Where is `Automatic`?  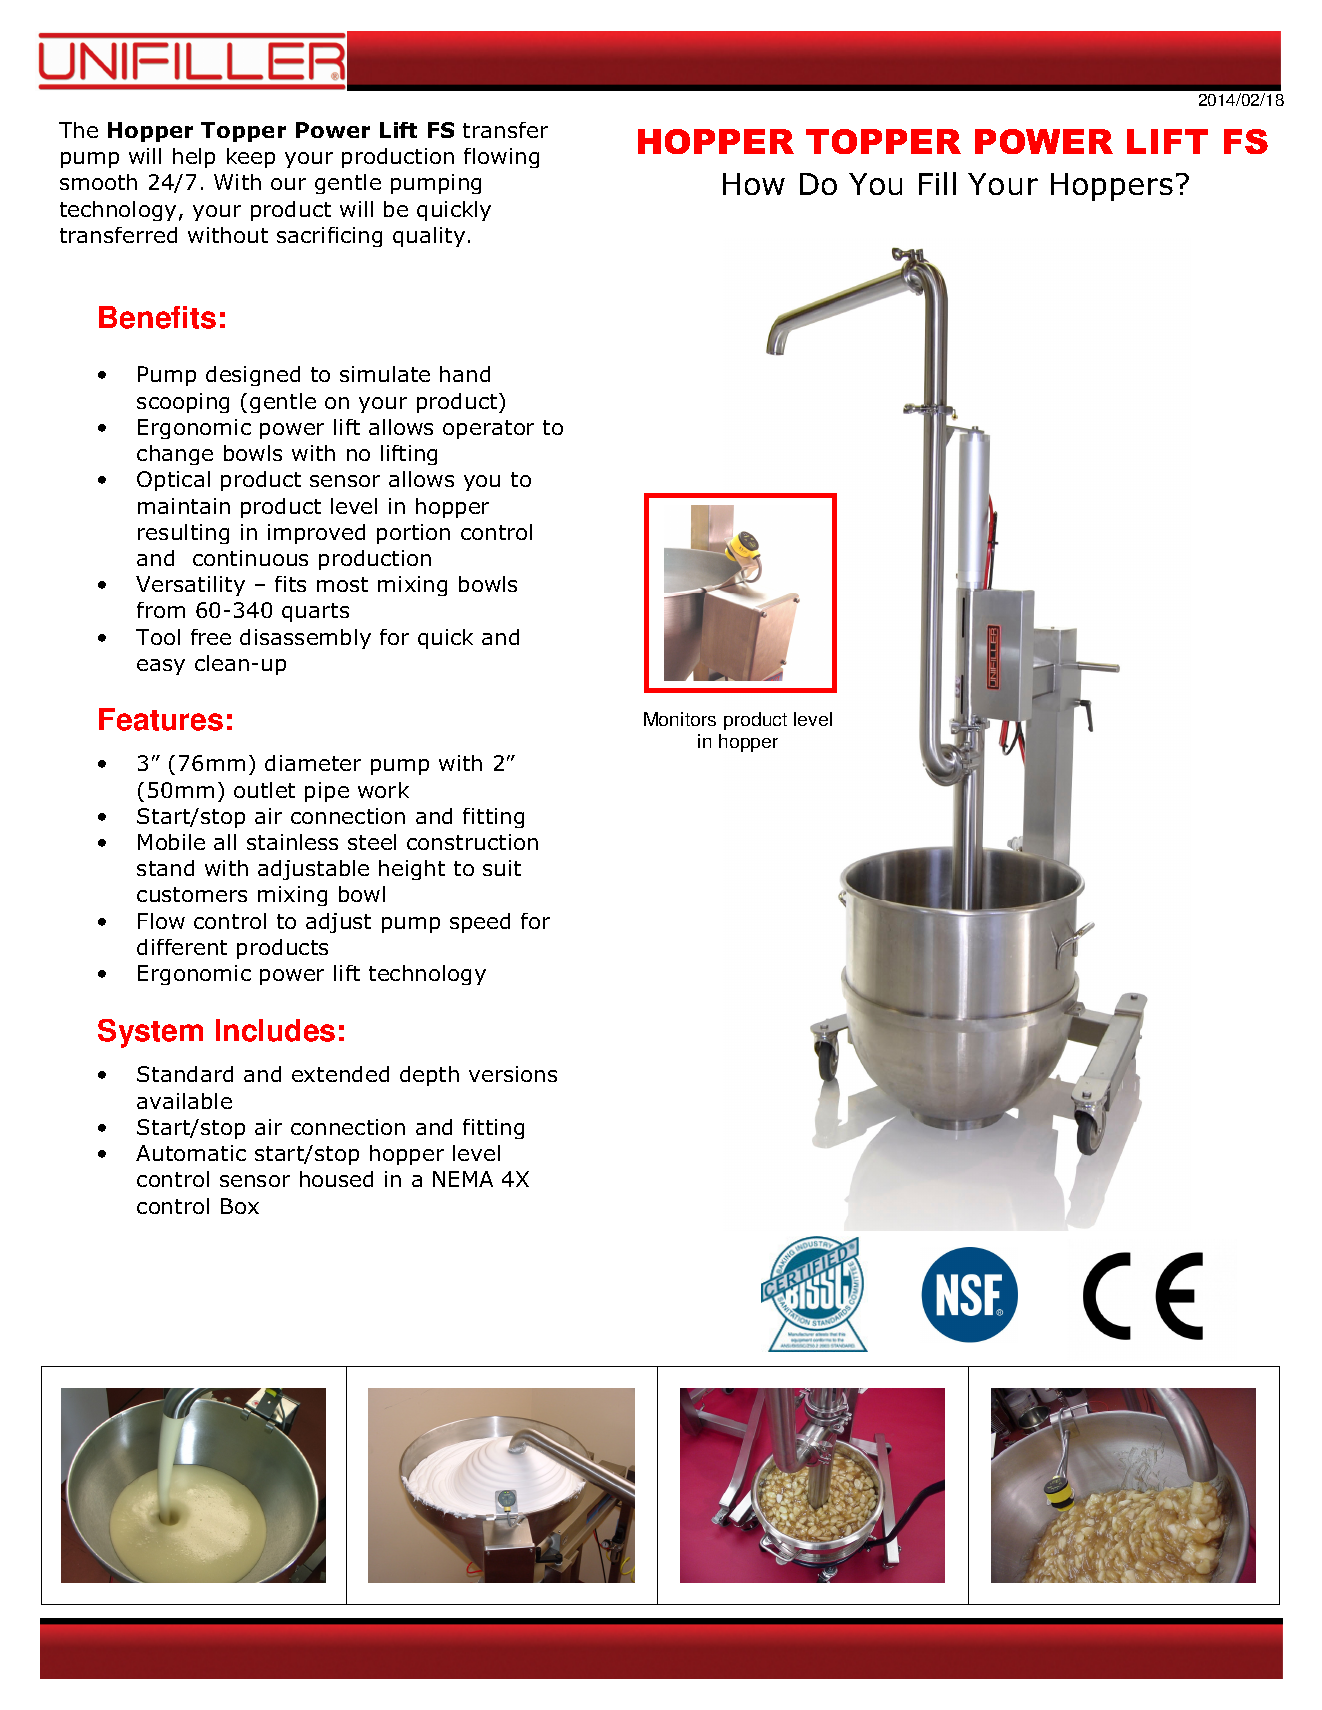 Automatic is located at coordinates (191, 1153).
